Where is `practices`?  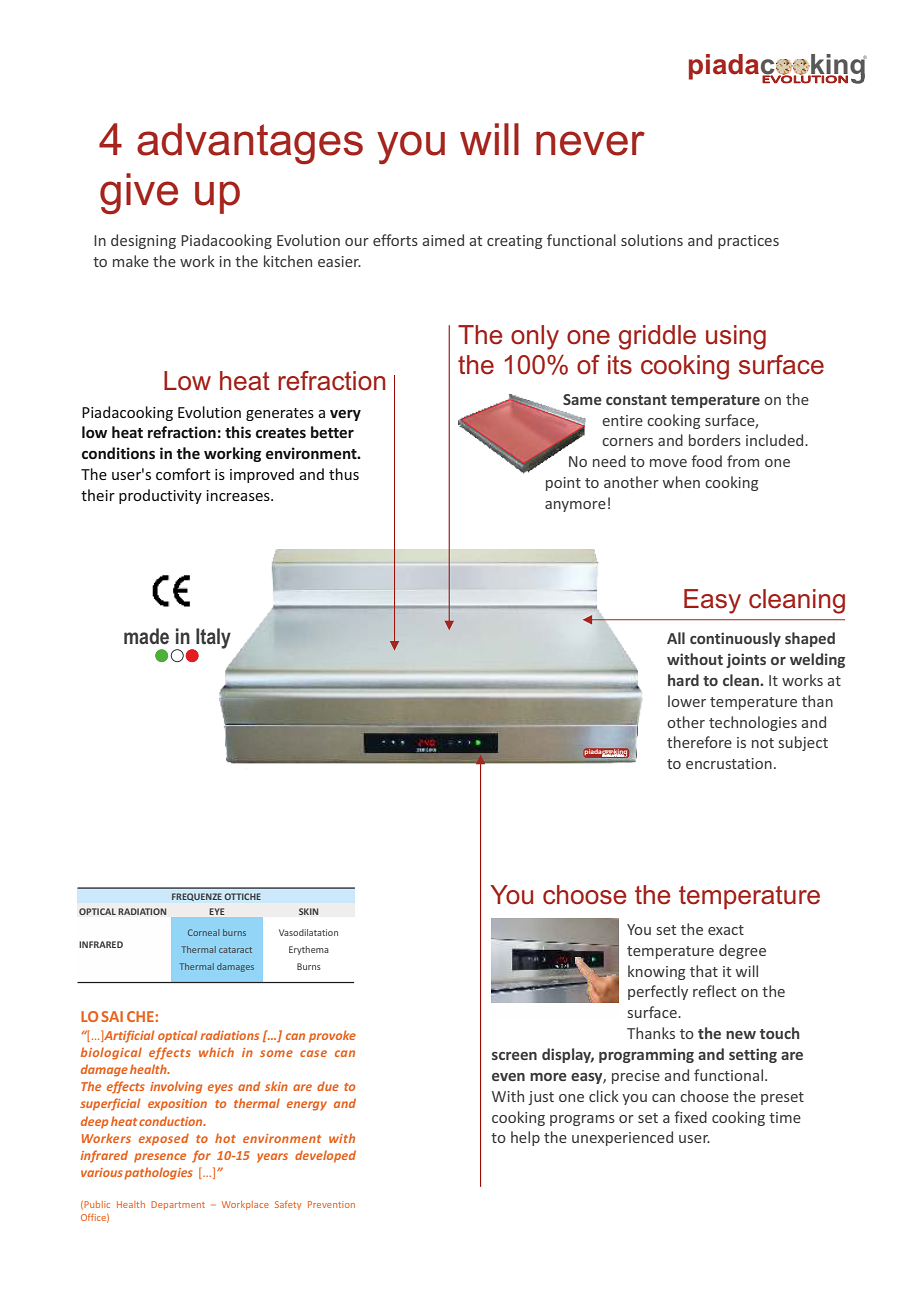
practices is located at coordinates (748, 242).
